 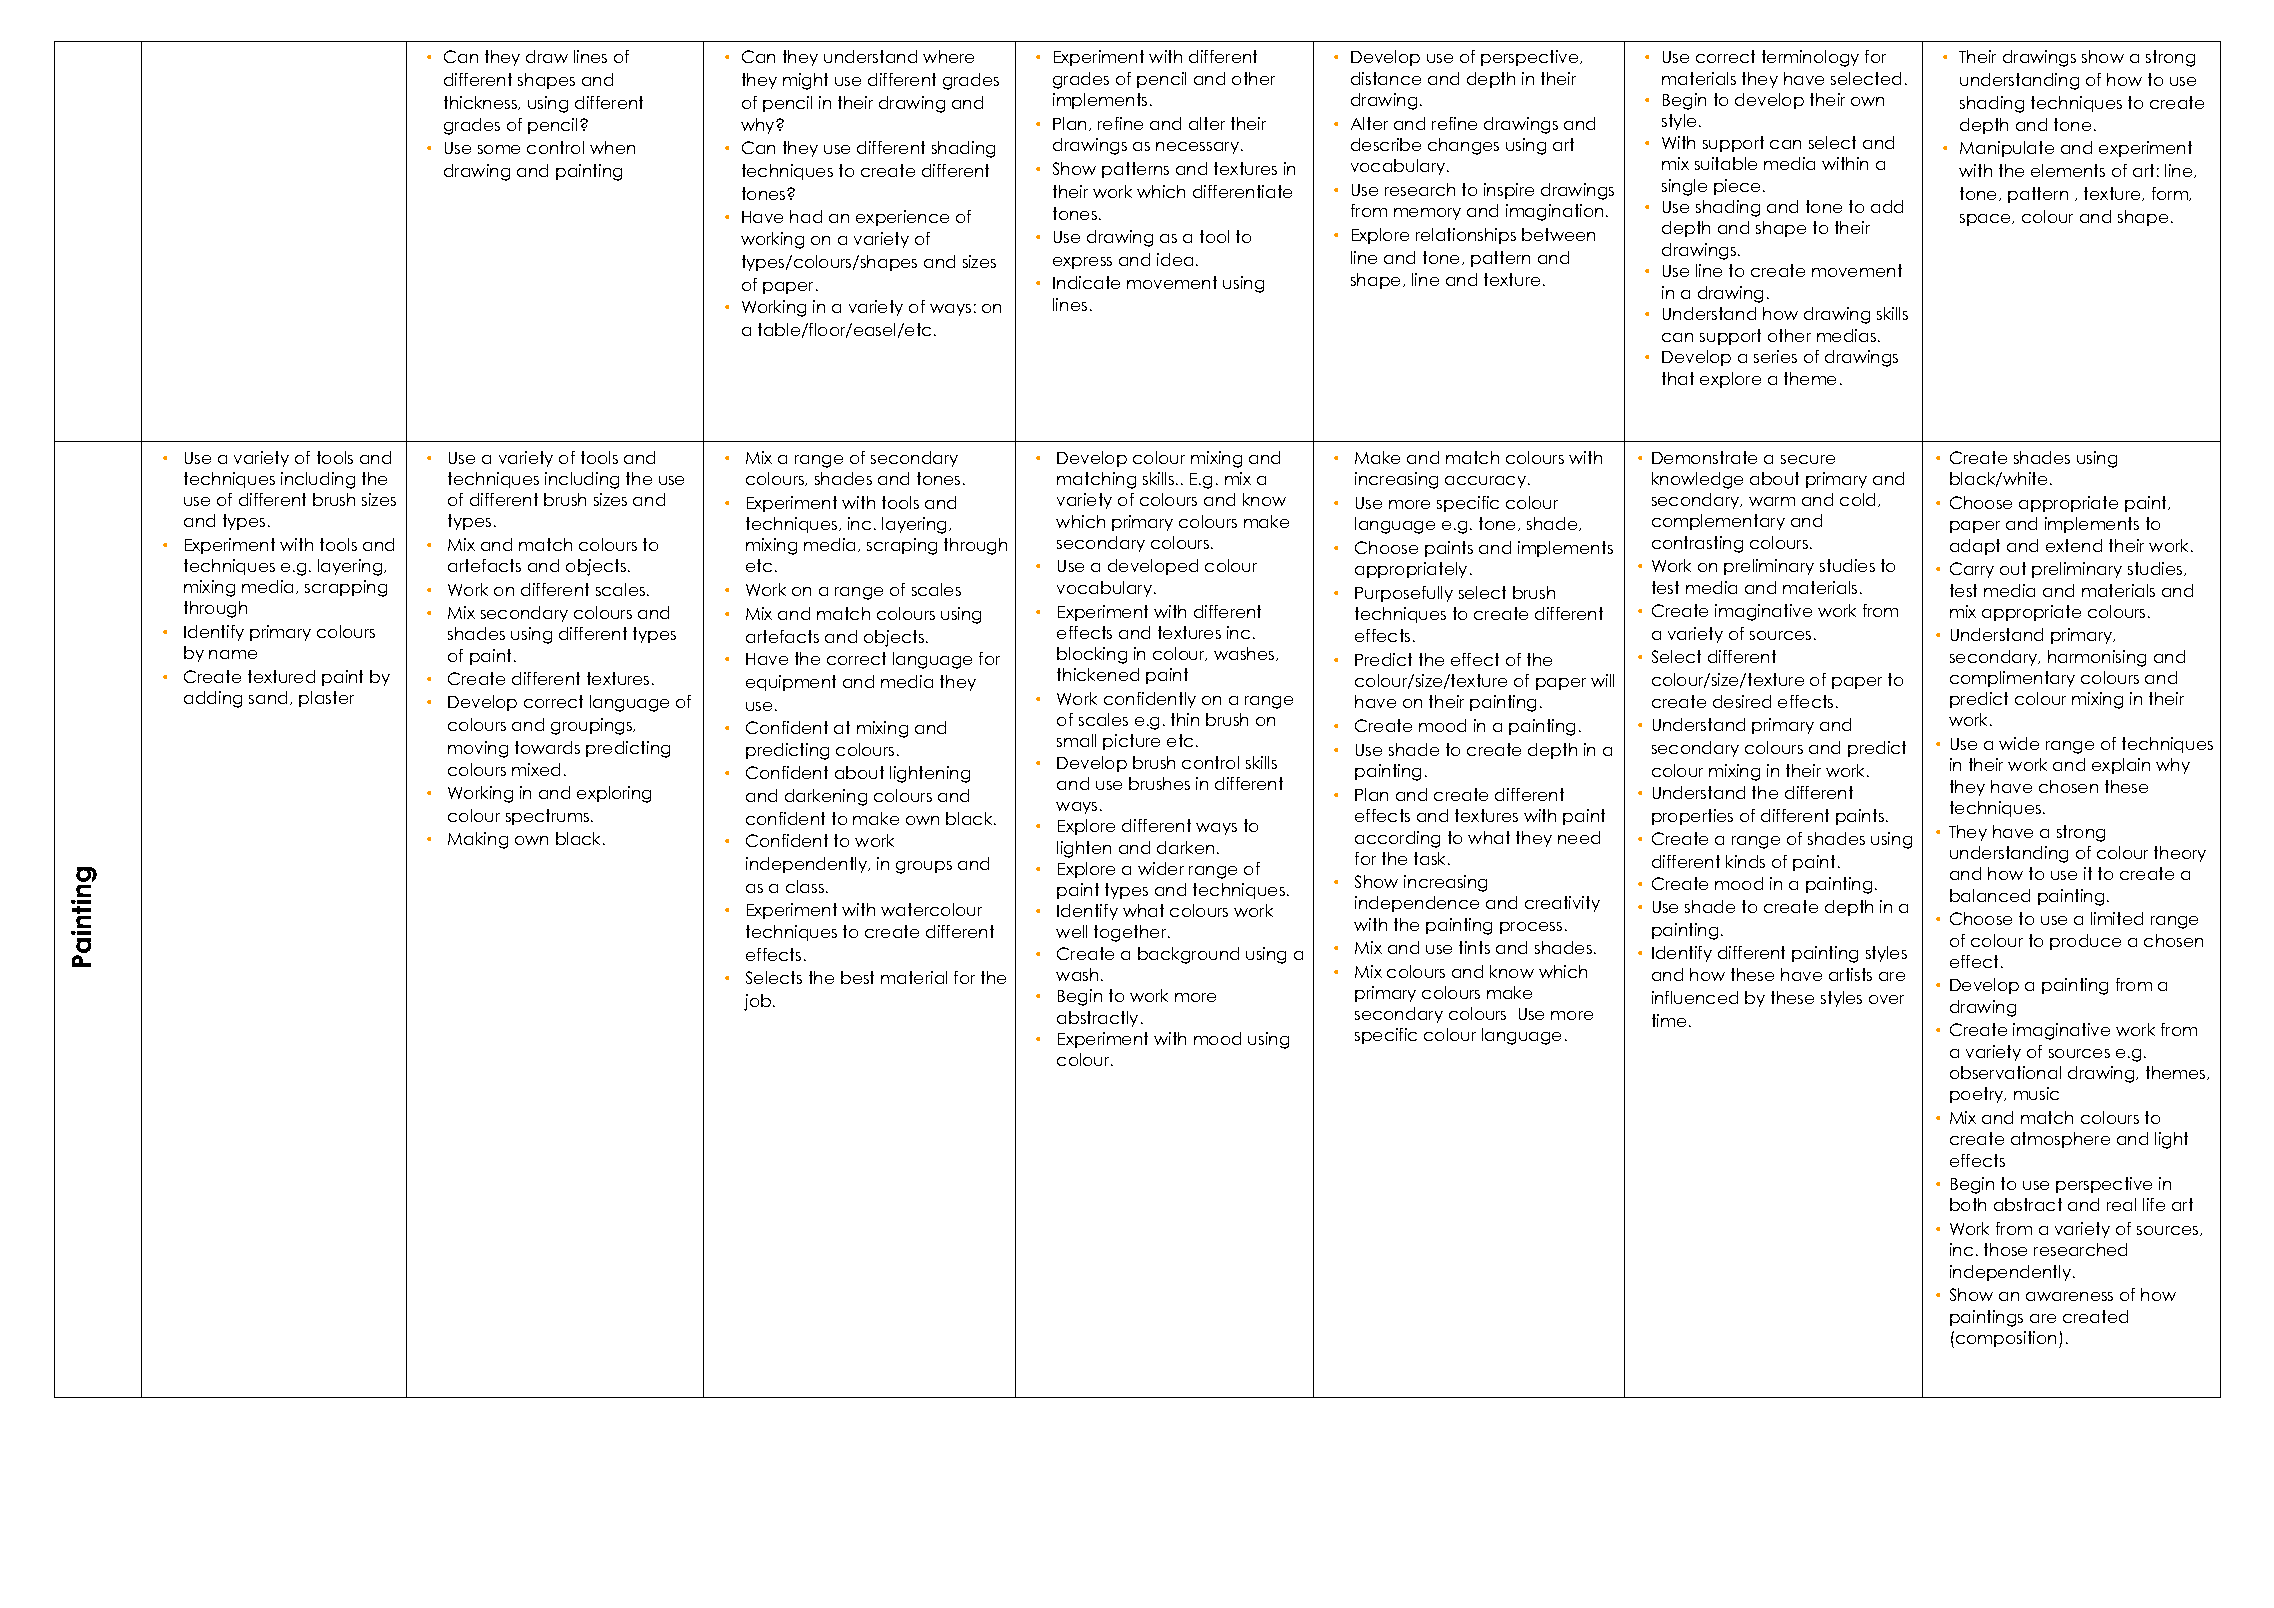 What do you see at coordinates (1188, 955) in the document?
I see `background` at bounding box center [1188, 955].
